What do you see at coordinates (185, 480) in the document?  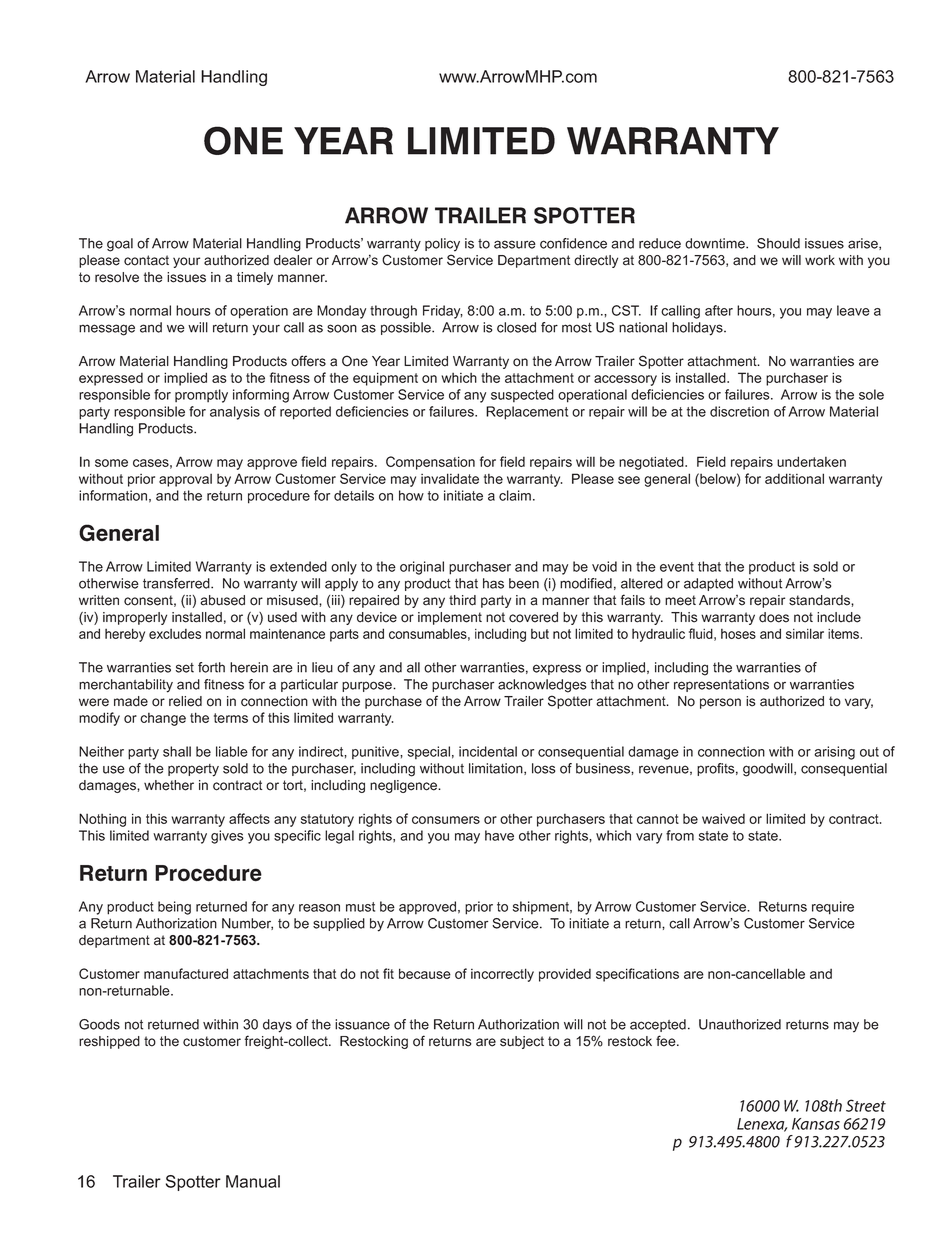 I see `approval` at bounding box center [185, 480].
